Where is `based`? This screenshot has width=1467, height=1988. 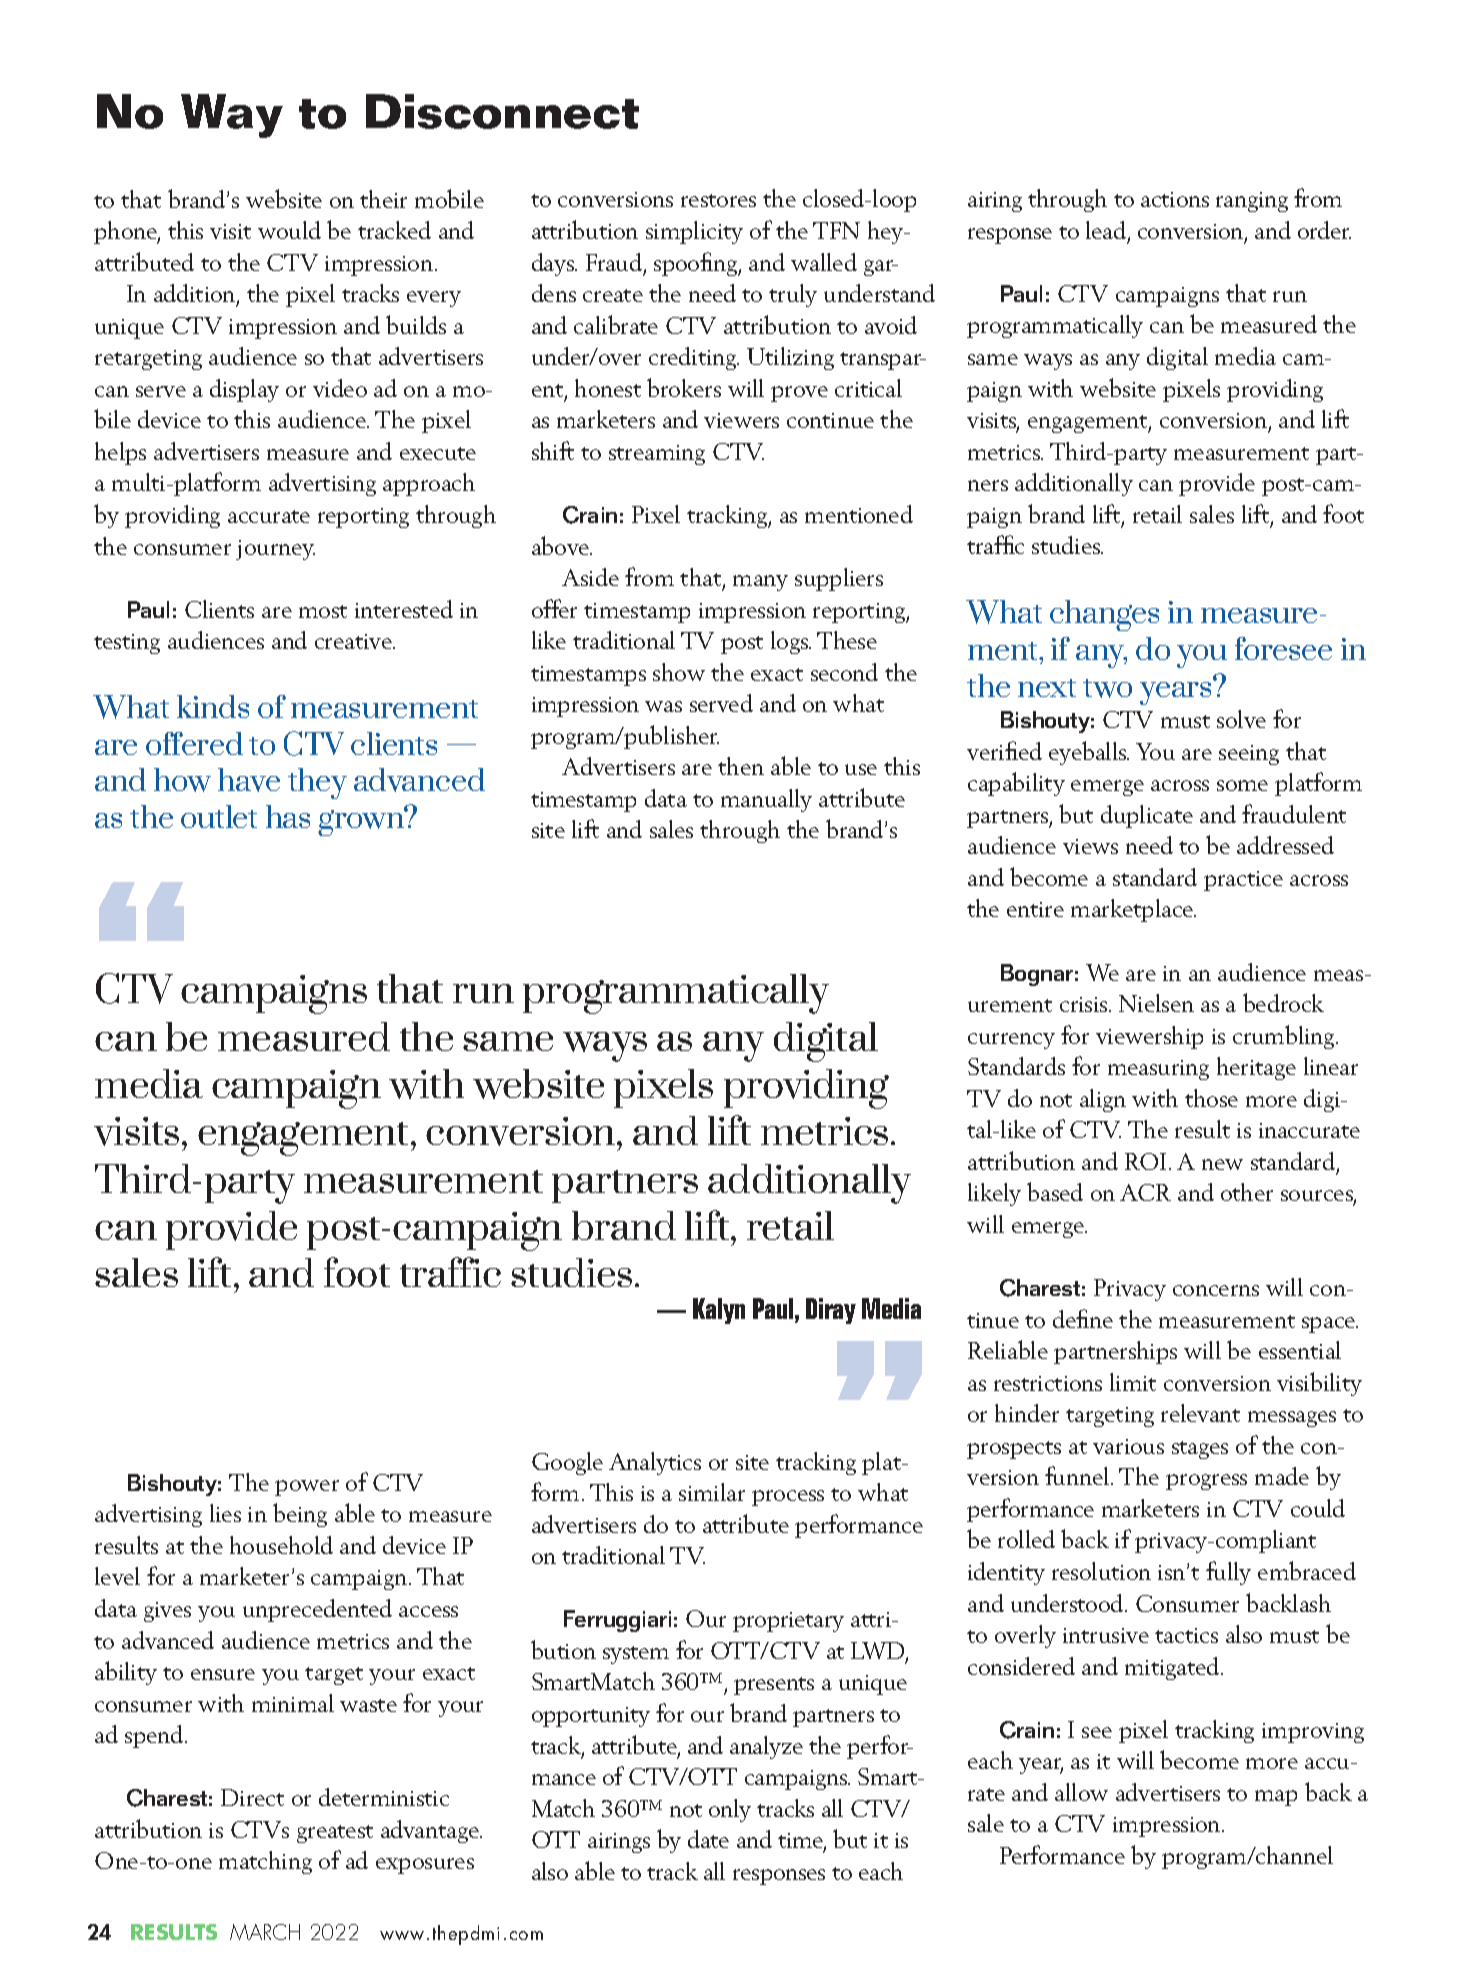 based is located at coordinates (1055, 1191).
